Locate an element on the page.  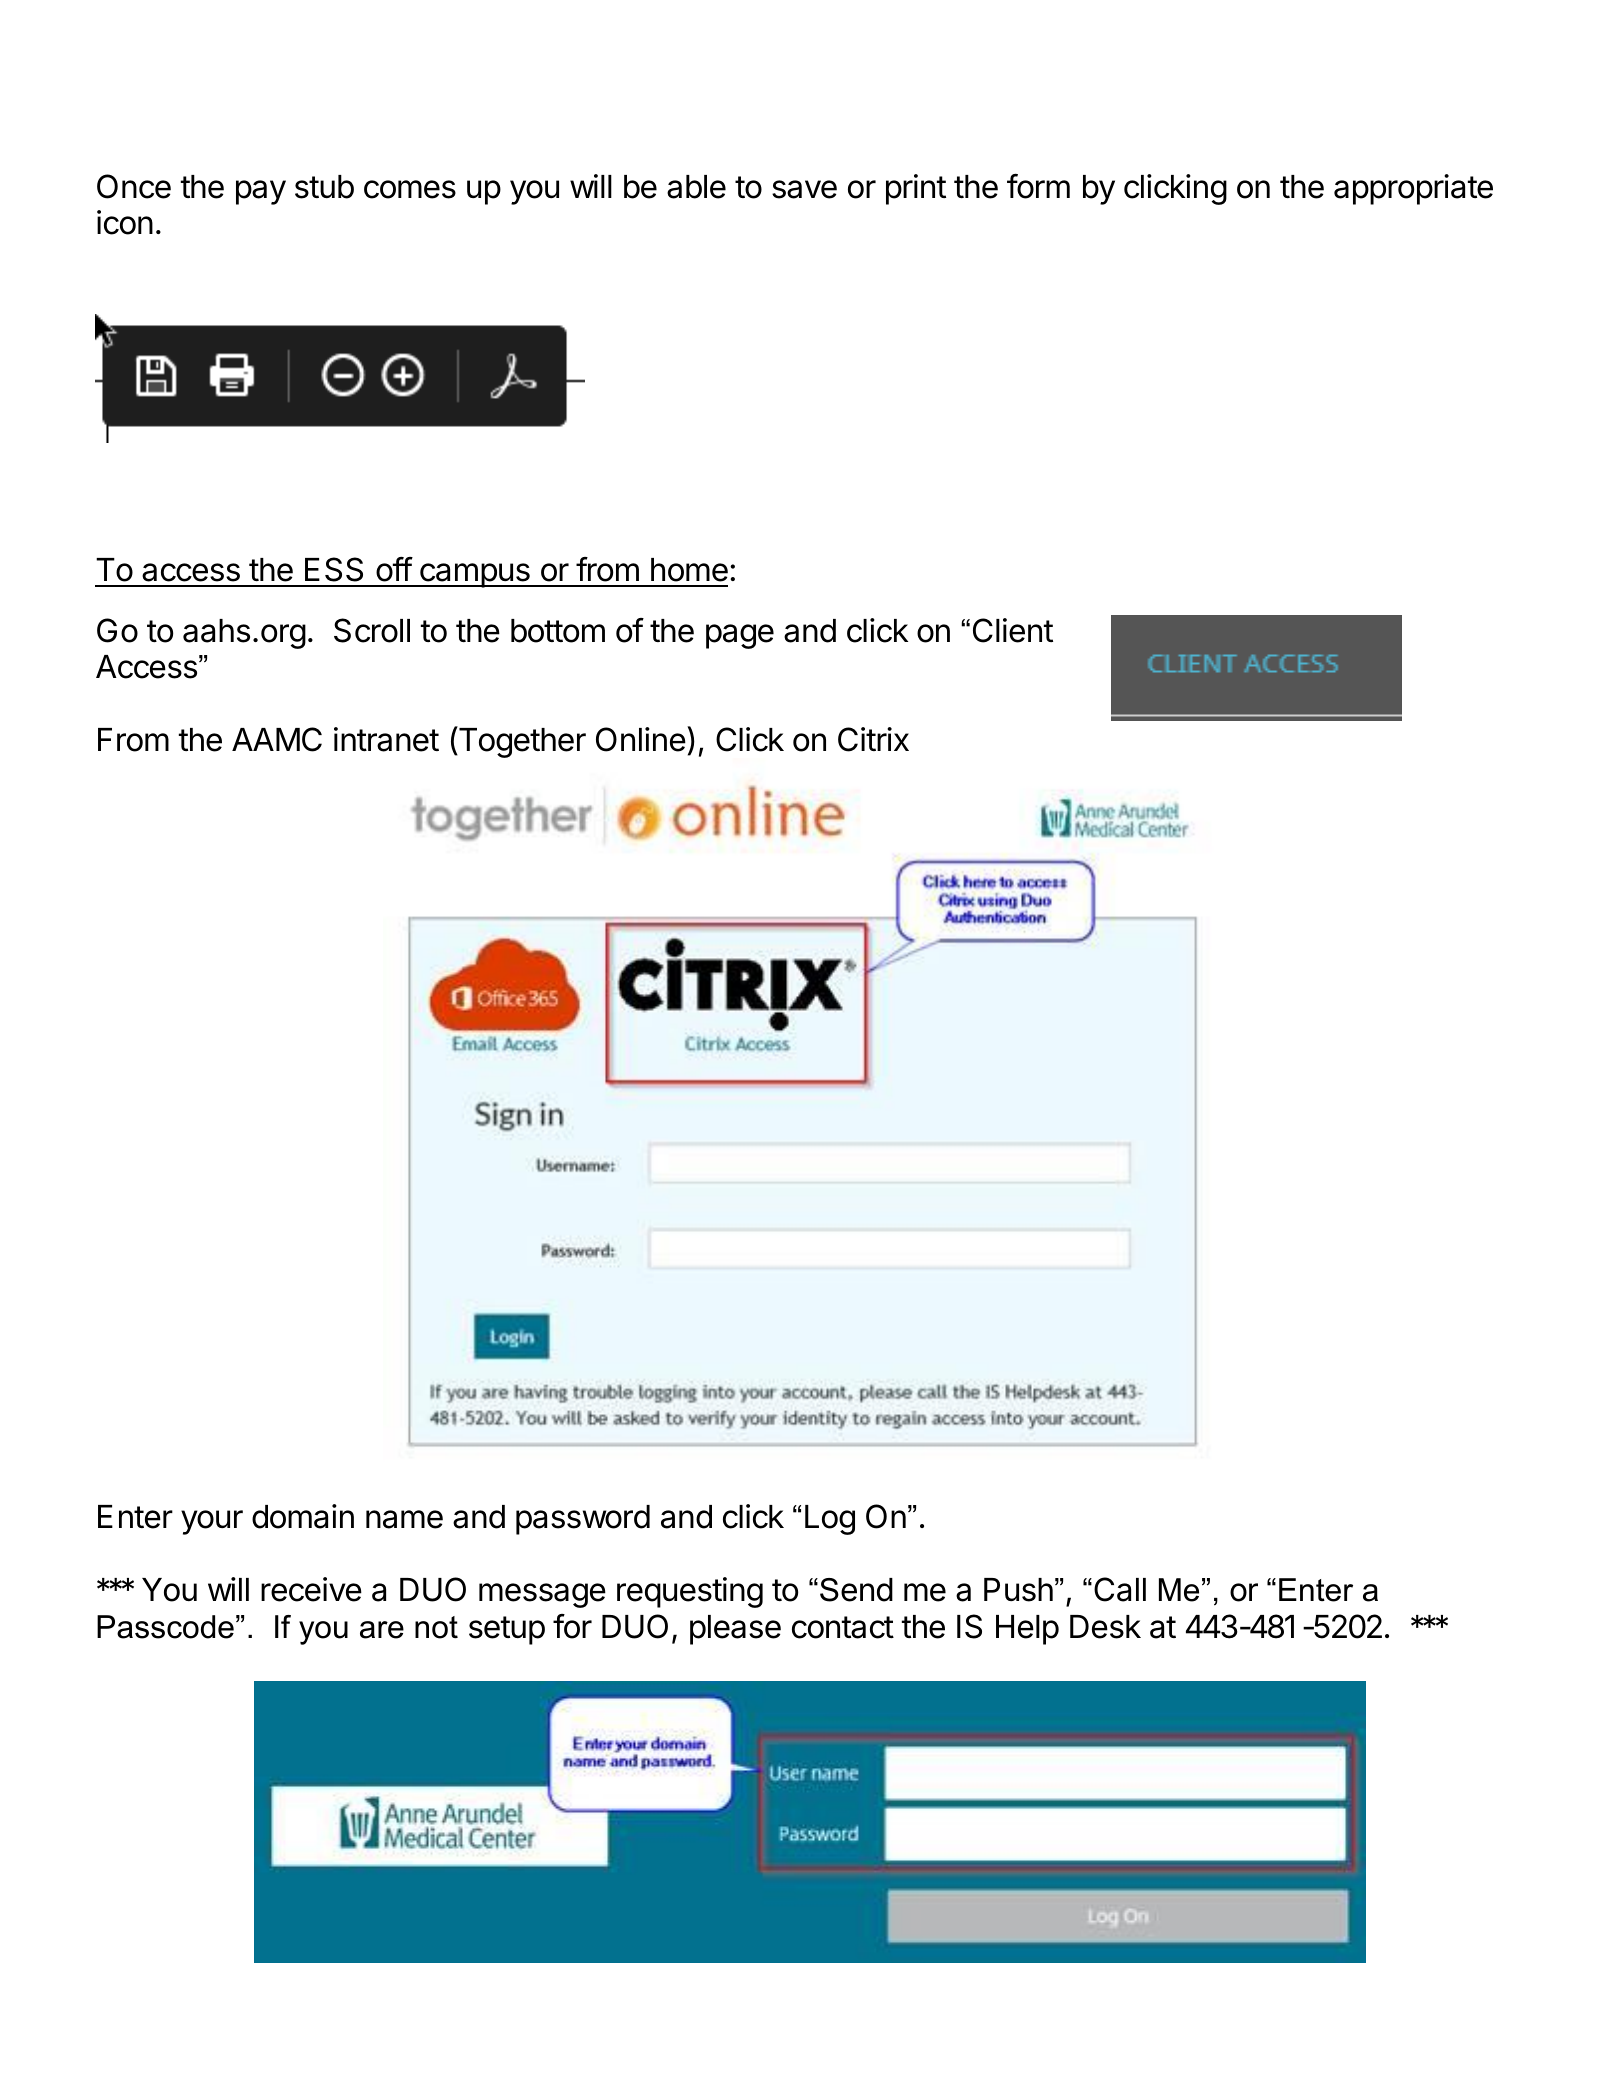
appropriate is located at coordinates (1413, 189).
